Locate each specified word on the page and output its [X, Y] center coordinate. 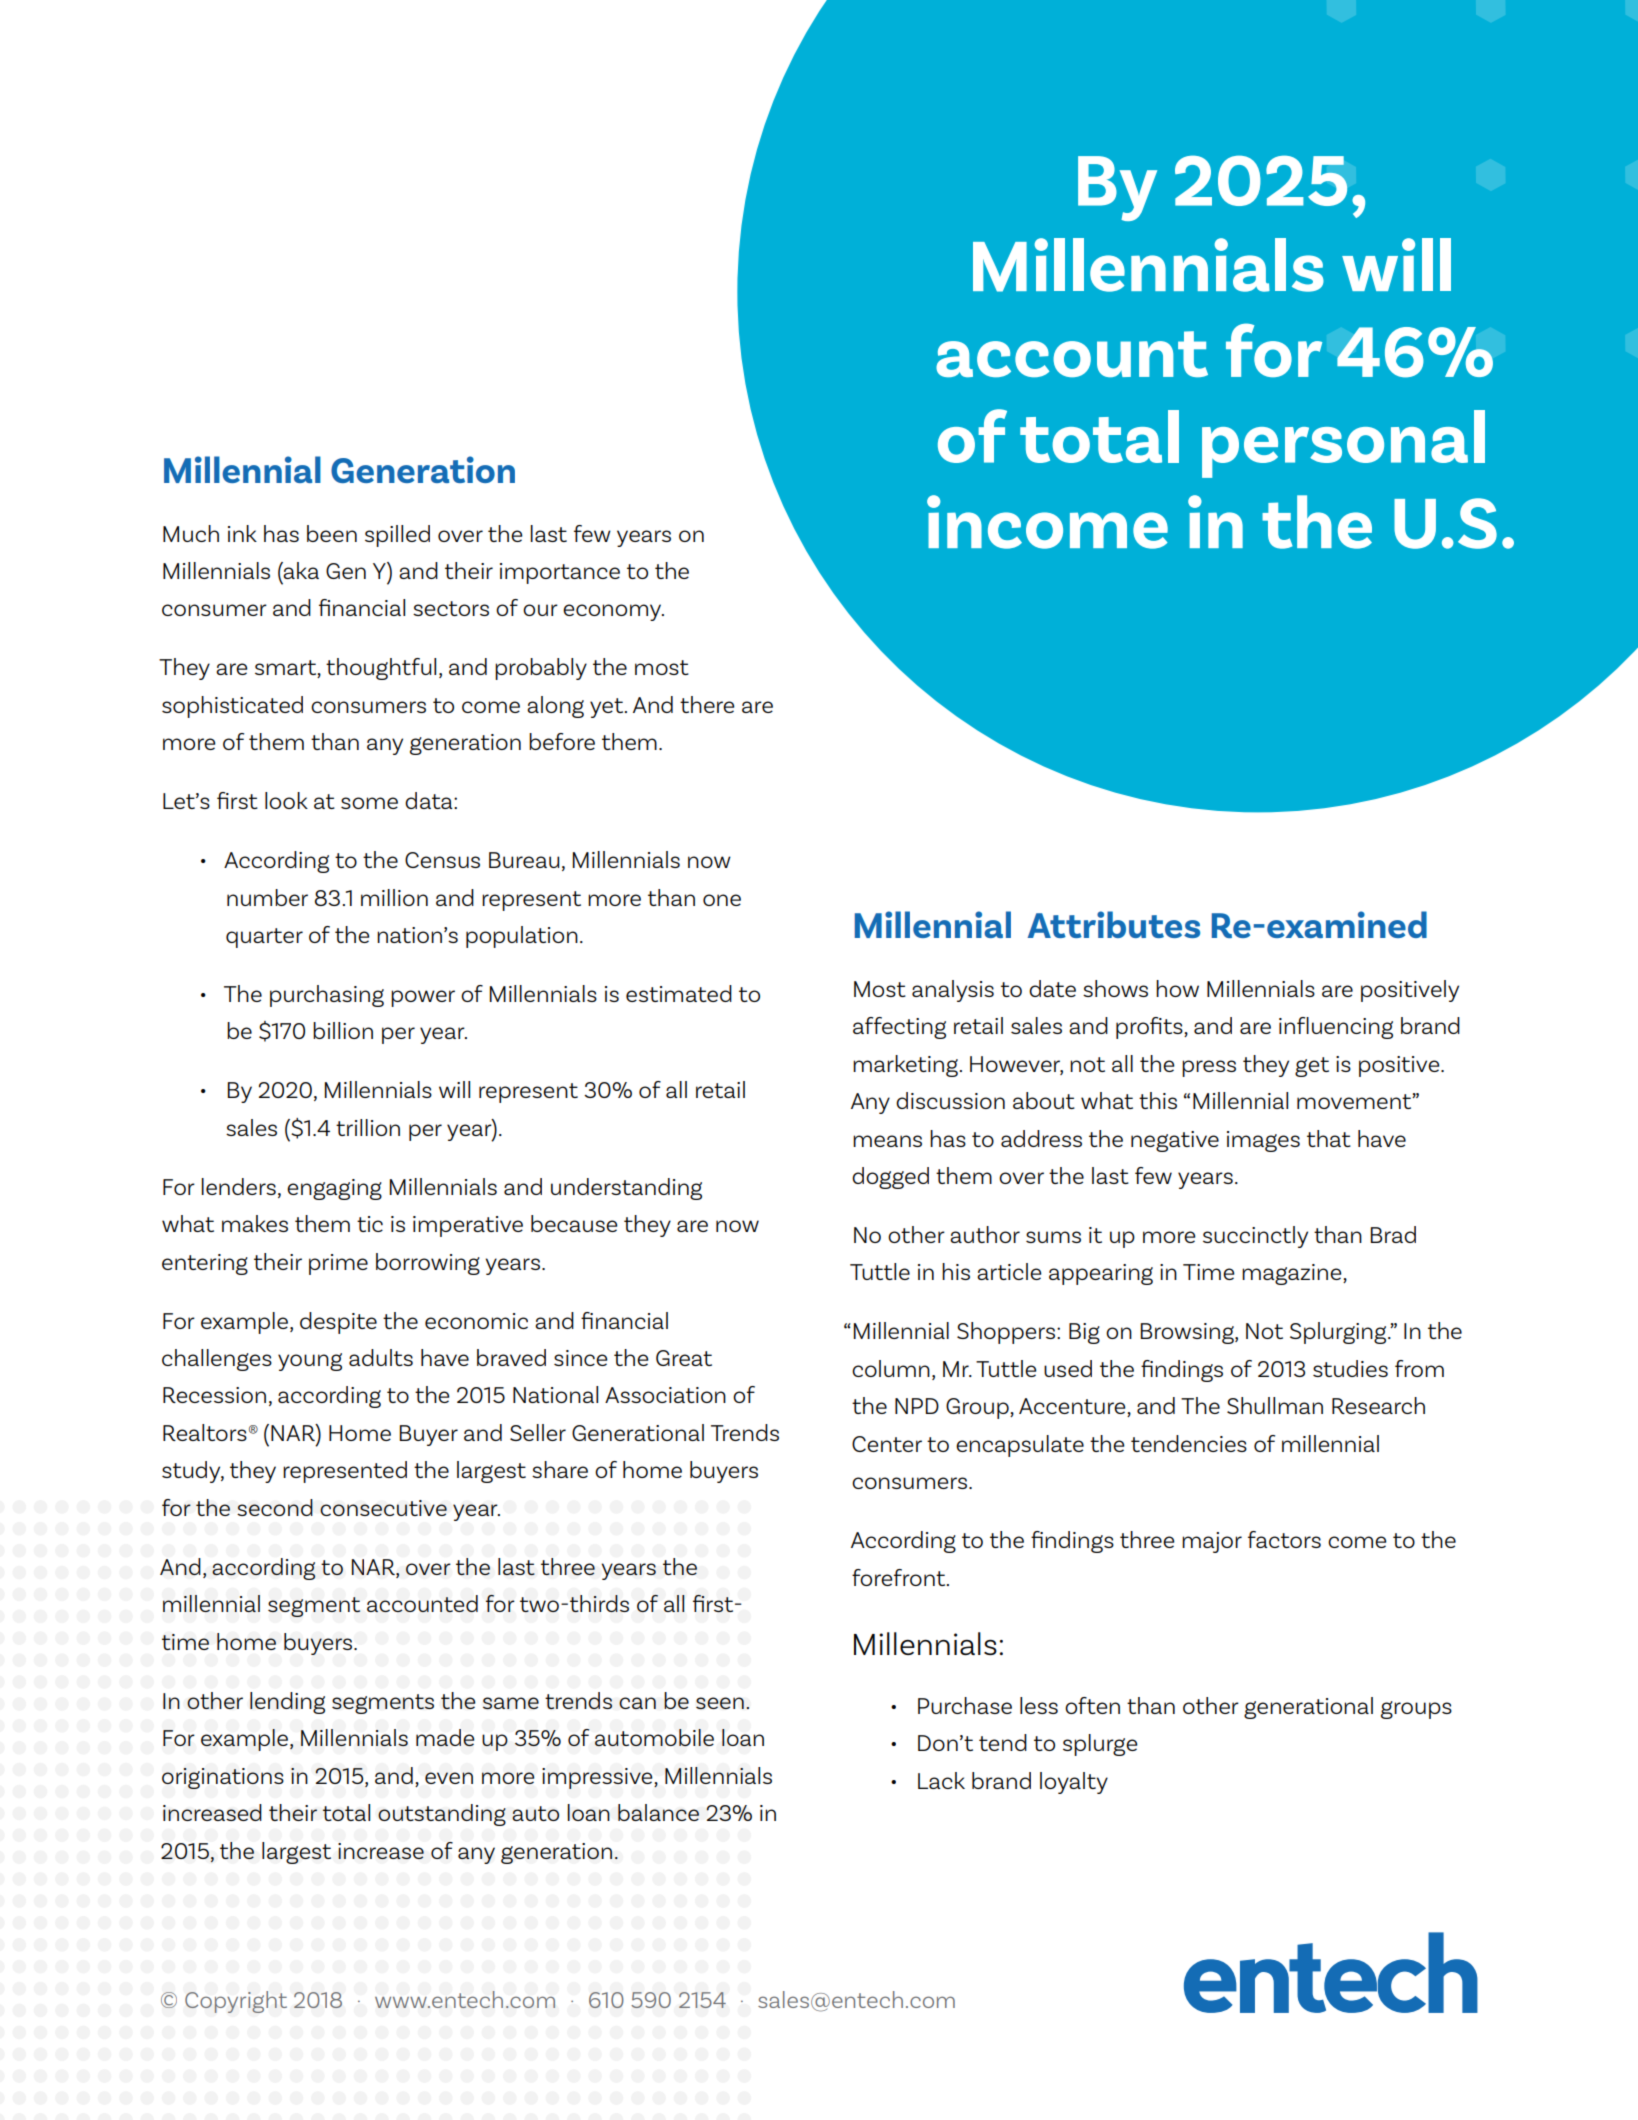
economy [613, 612]
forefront [900, 1577]
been [332, 533]
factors [1284, 1539]
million [394, 897]
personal [1343, 444]
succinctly [1255, 1237]
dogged [890, 1178]
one [722, 900]
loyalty [1074, 1783]
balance [658, 1812]
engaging [334, 1189]
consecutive [383, 1508]
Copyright [236, 2002]
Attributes [1114, 924]
